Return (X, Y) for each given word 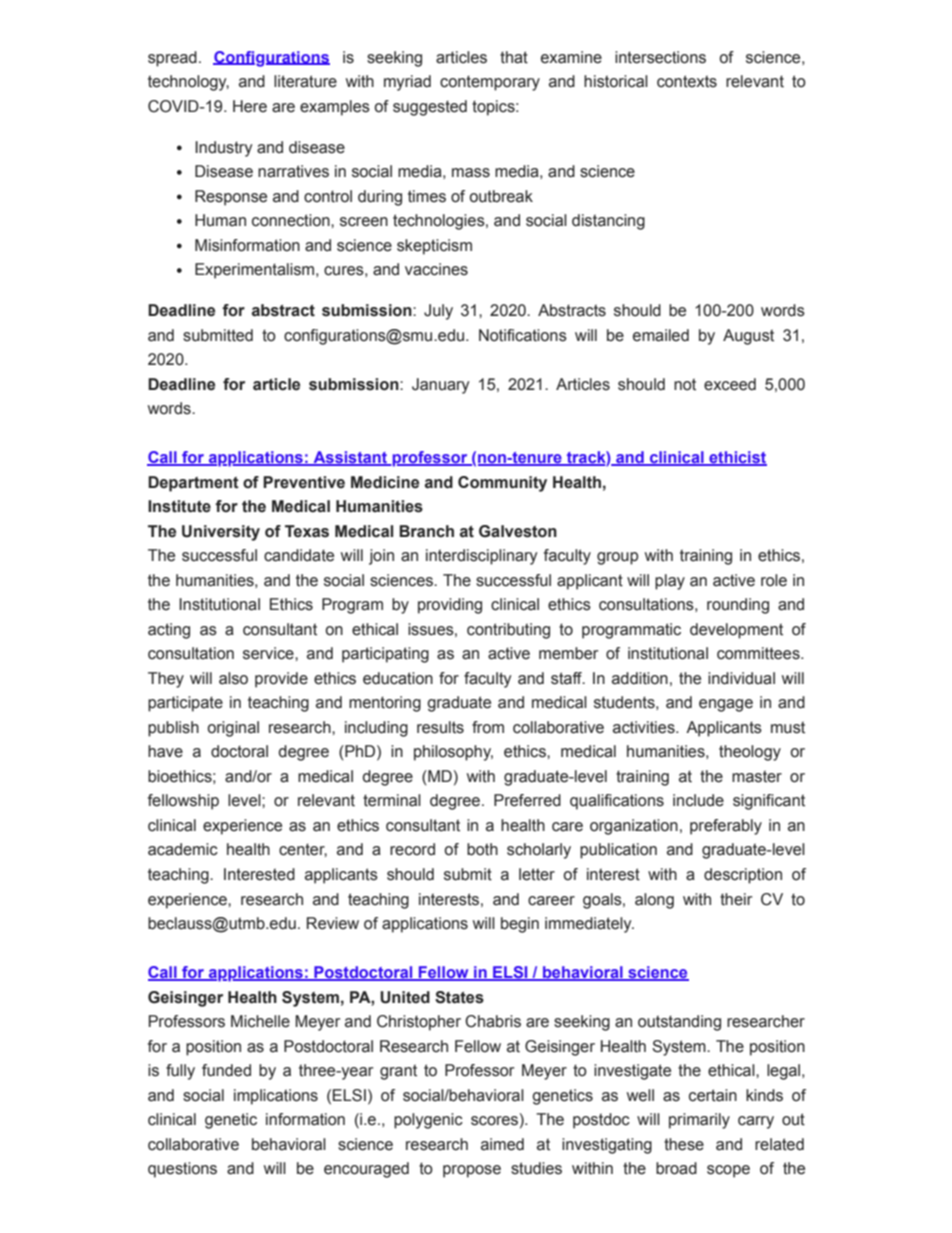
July (438, 312)
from (488, 727)
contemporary (490, 83)
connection (292, 220)
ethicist (737, 458)
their (736, 899)
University (221, 533)
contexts (687, 81)
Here (250, 106)
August (748, 337)
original (233, 729)
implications (276, 1097)
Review (333, 923)
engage (726, 705)
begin (520, 925)
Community (502, 484)
